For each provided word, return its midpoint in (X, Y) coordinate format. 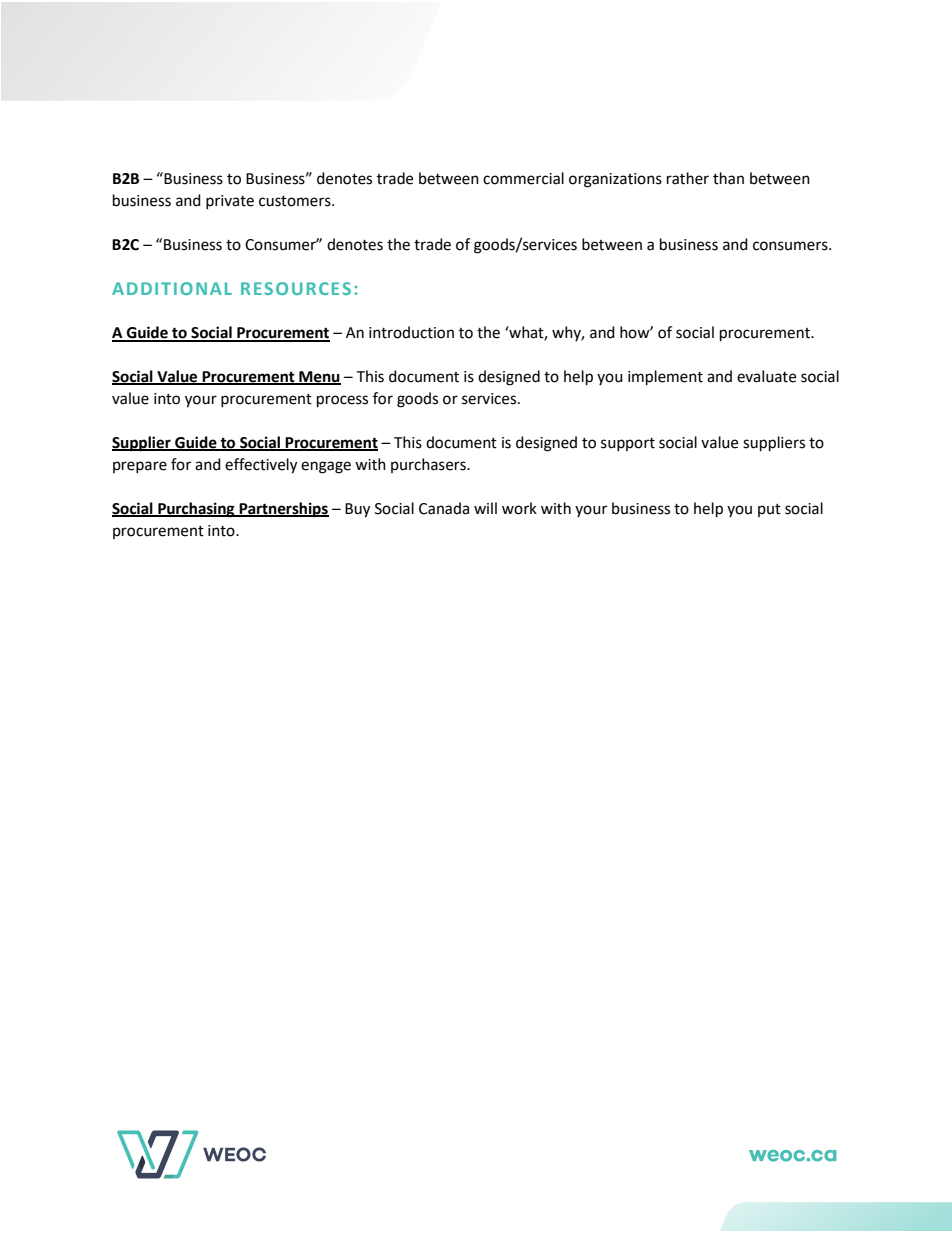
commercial (523, 178)
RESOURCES (296, 288)
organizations (615, 180)
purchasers (429, 465)
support (628, 444)
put (769, 510)
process (342, 401)
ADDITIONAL (172, 288)
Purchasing (196, 510)
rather (688, 178)
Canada (444, 508)
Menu (319, 378)
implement (665, 378)
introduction (411, 332)
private (230, 202)
